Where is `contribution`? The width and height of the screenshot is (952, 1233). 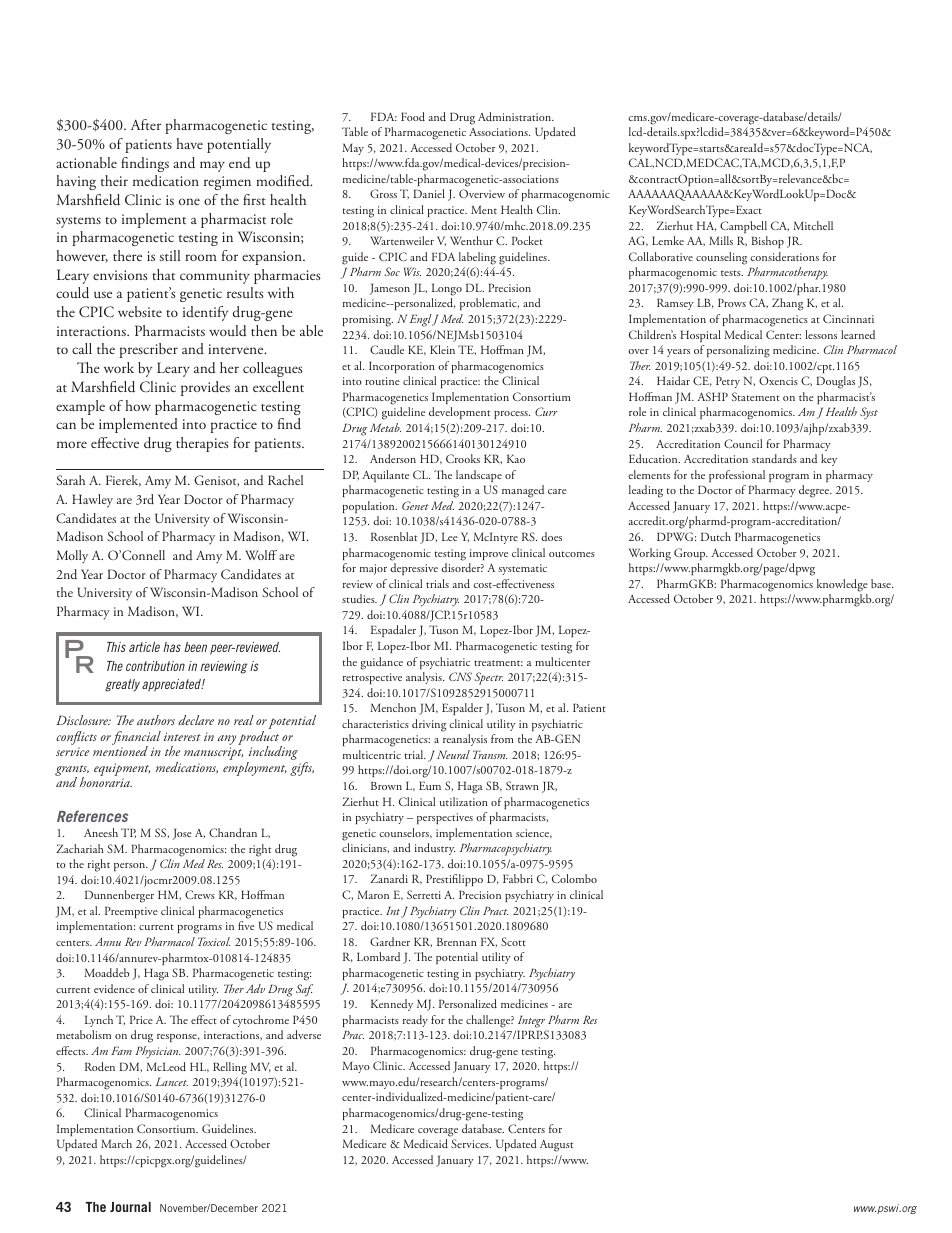 contribution is located at coordinates (155, 666).
